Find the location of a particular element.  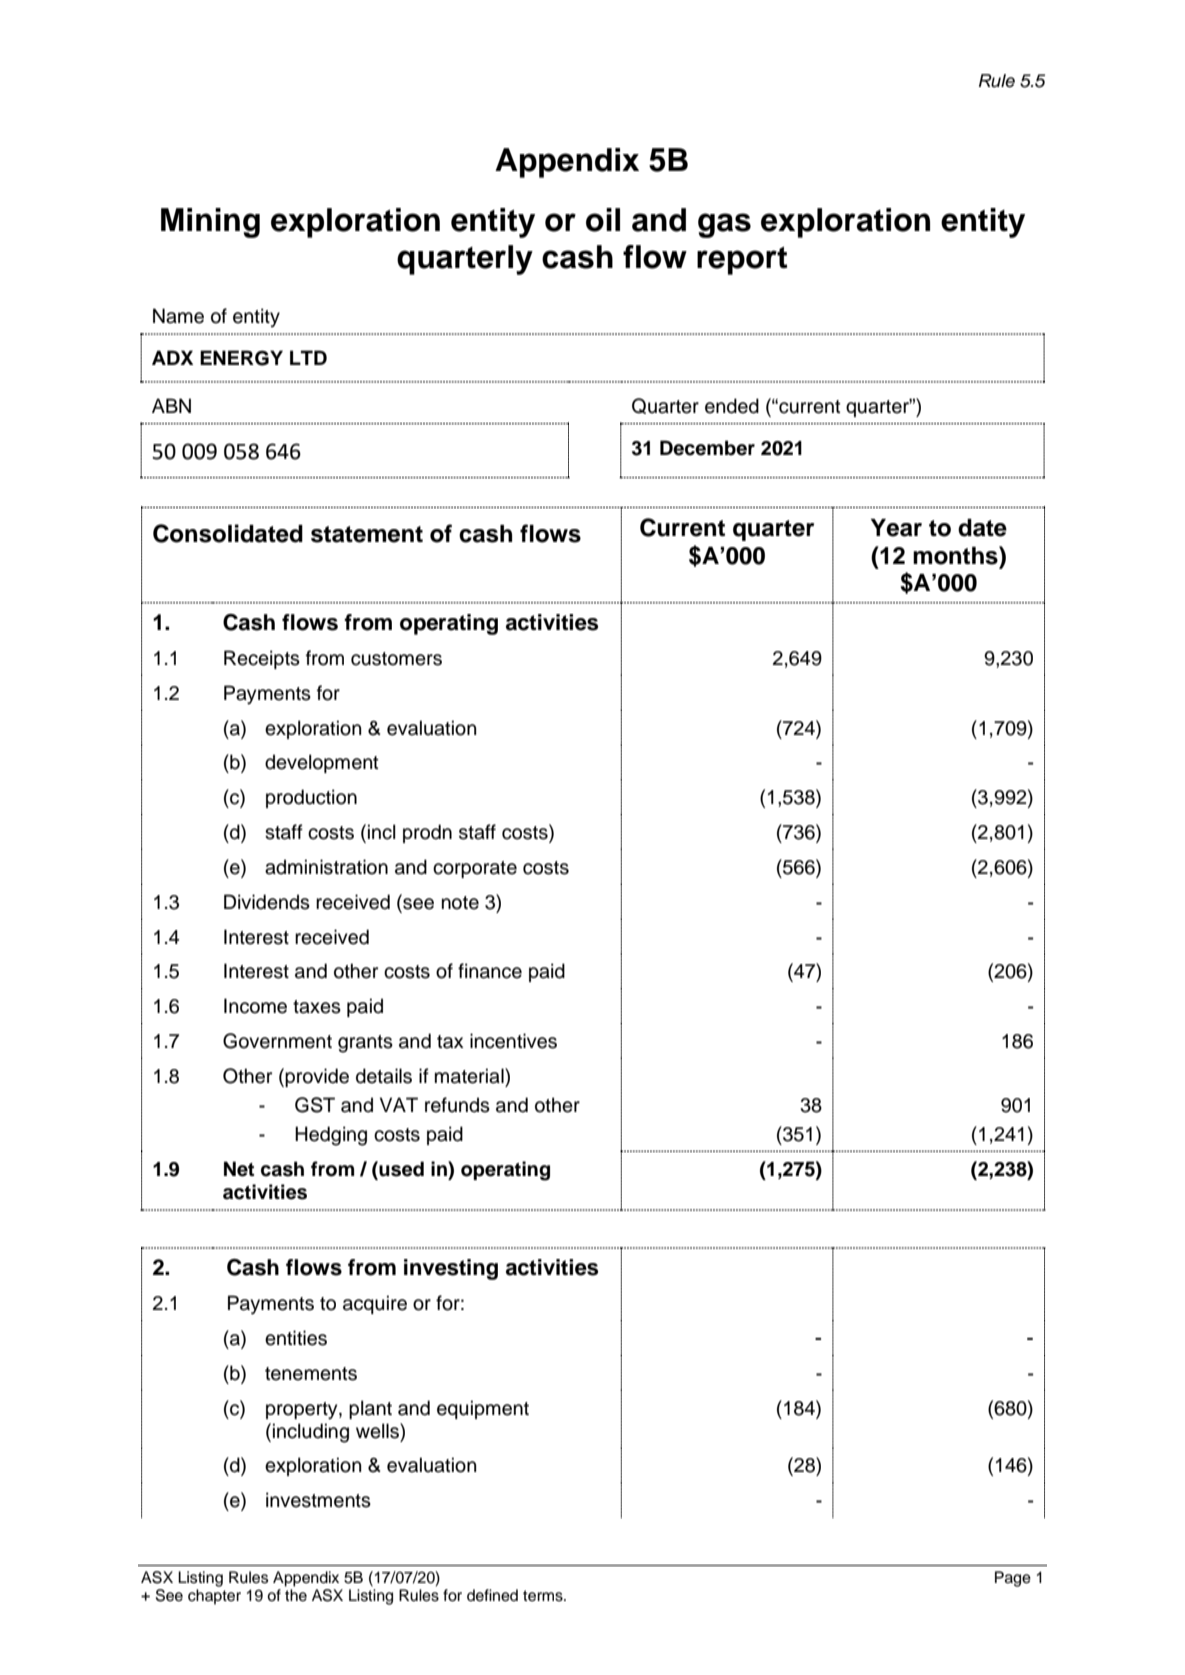

investing is located at coordinates (451, 1269).
